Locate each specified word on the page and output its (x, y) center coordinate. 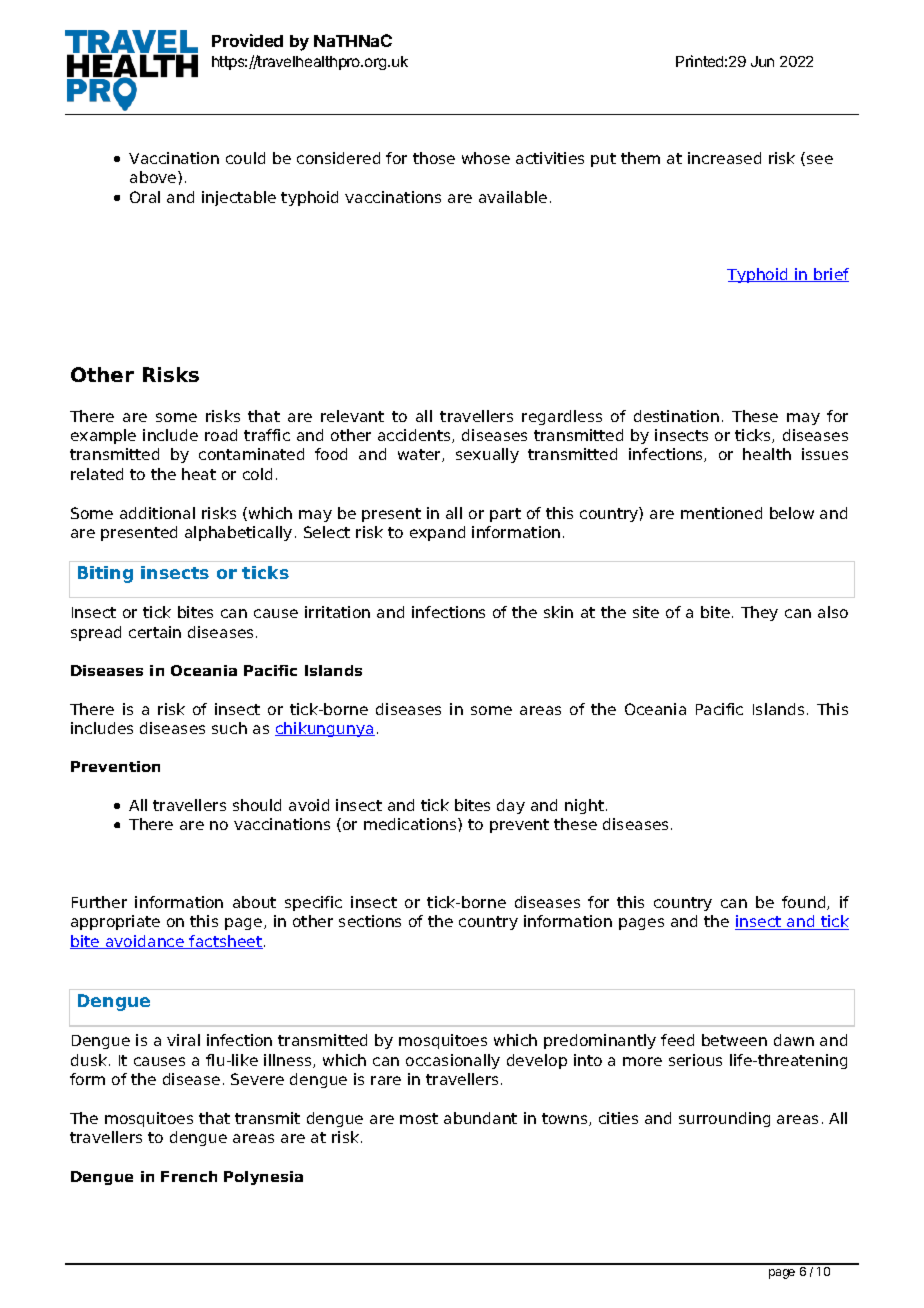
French (189, 1176)
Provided (247, 40)
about (254, 902)
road (221, 435)
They (759, 613)
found (805, 903)
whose (486, 158)
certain (155, 632)
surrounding (724, 1119)
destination (676, 416)
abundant (480, 1118)
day (511, 806)
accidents (415, 436)
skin (558, 612)
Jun (762, 61)
